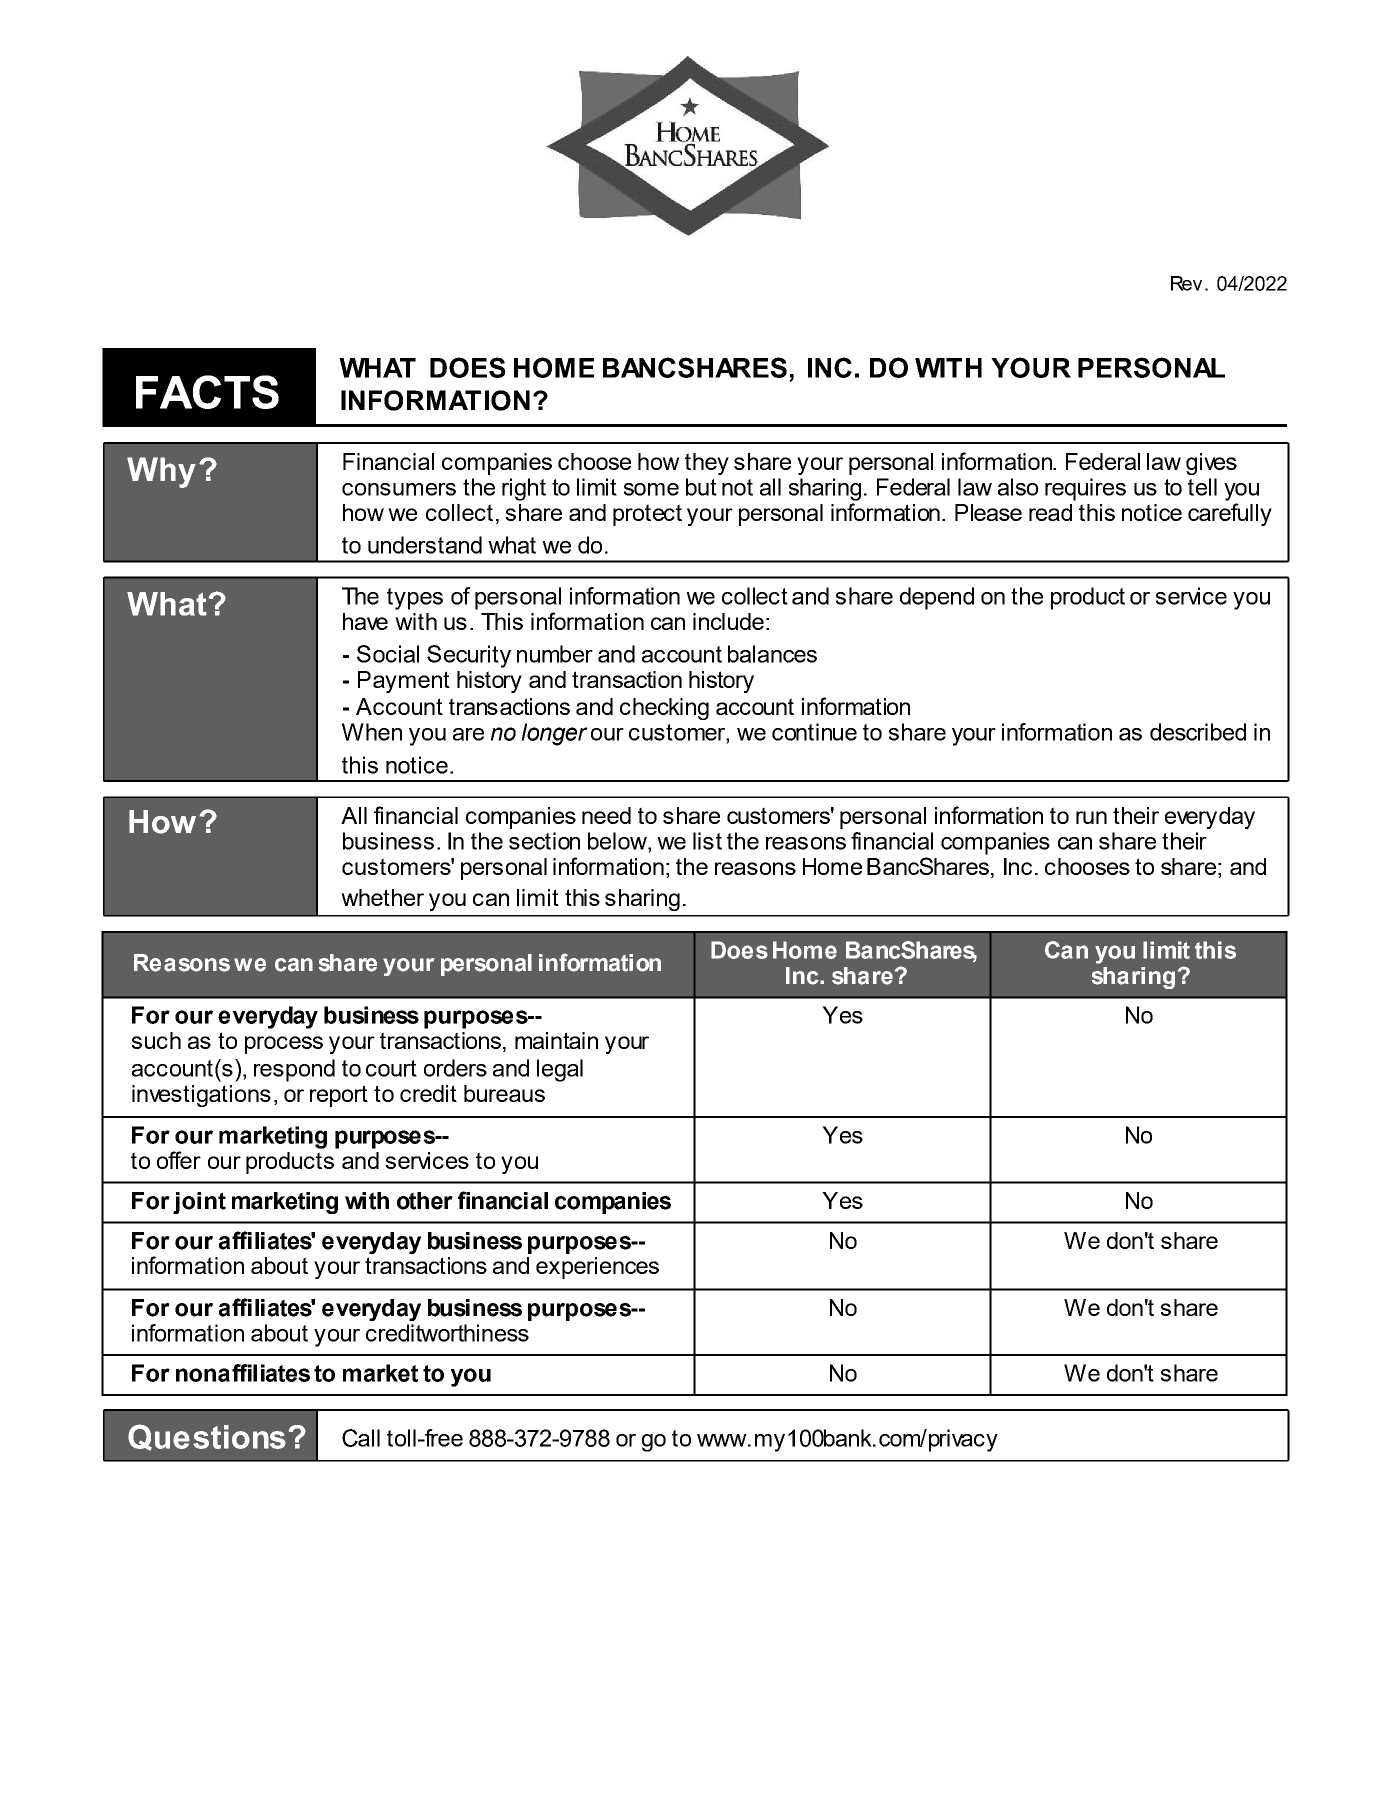  What do you see at coordinates (339, 1096) in the screenshot?
I see `report` at bounding box center [339, 1096].
